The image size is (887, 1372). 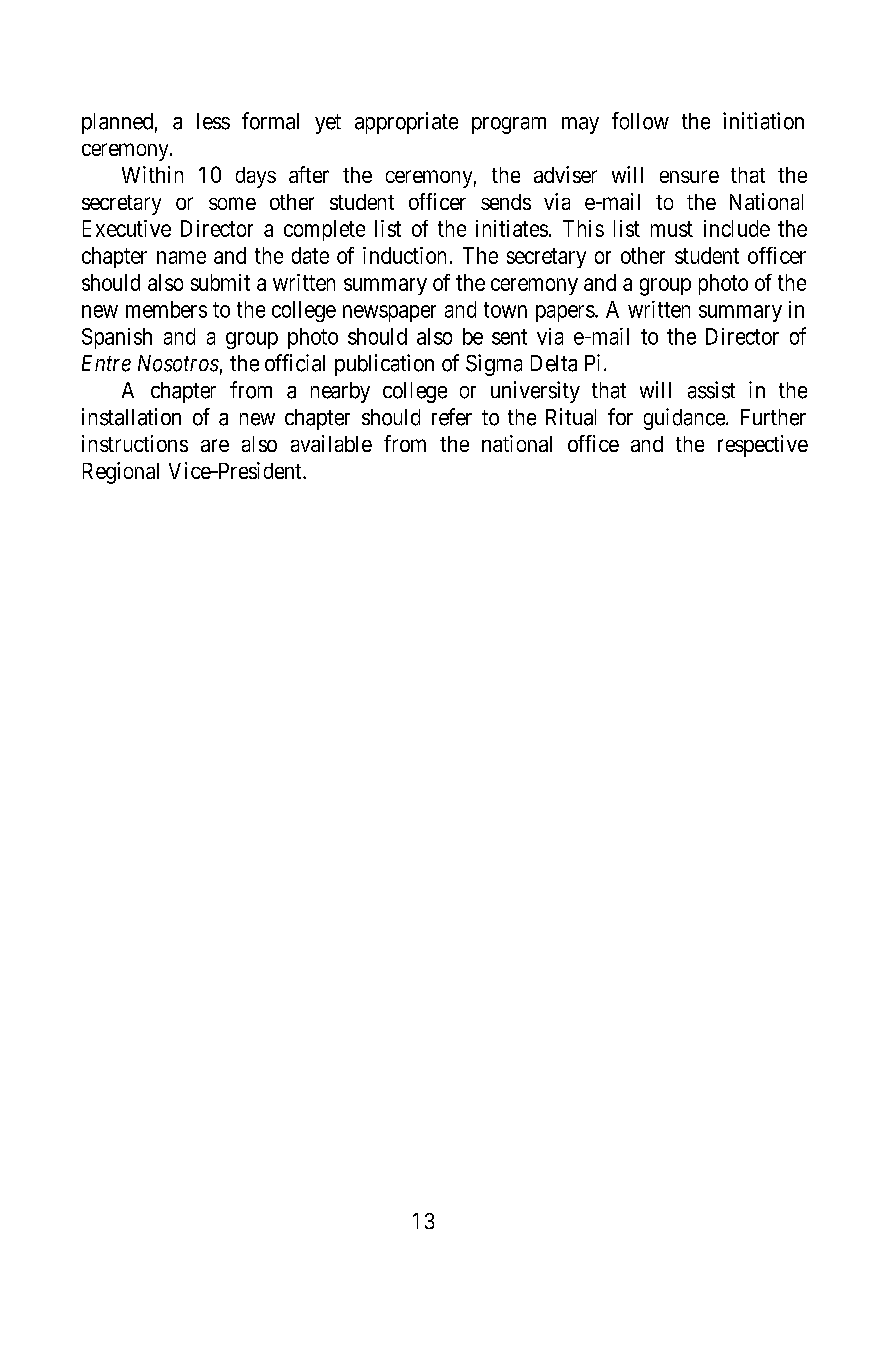 I want to click on induction, so click(x=404, y=255).
